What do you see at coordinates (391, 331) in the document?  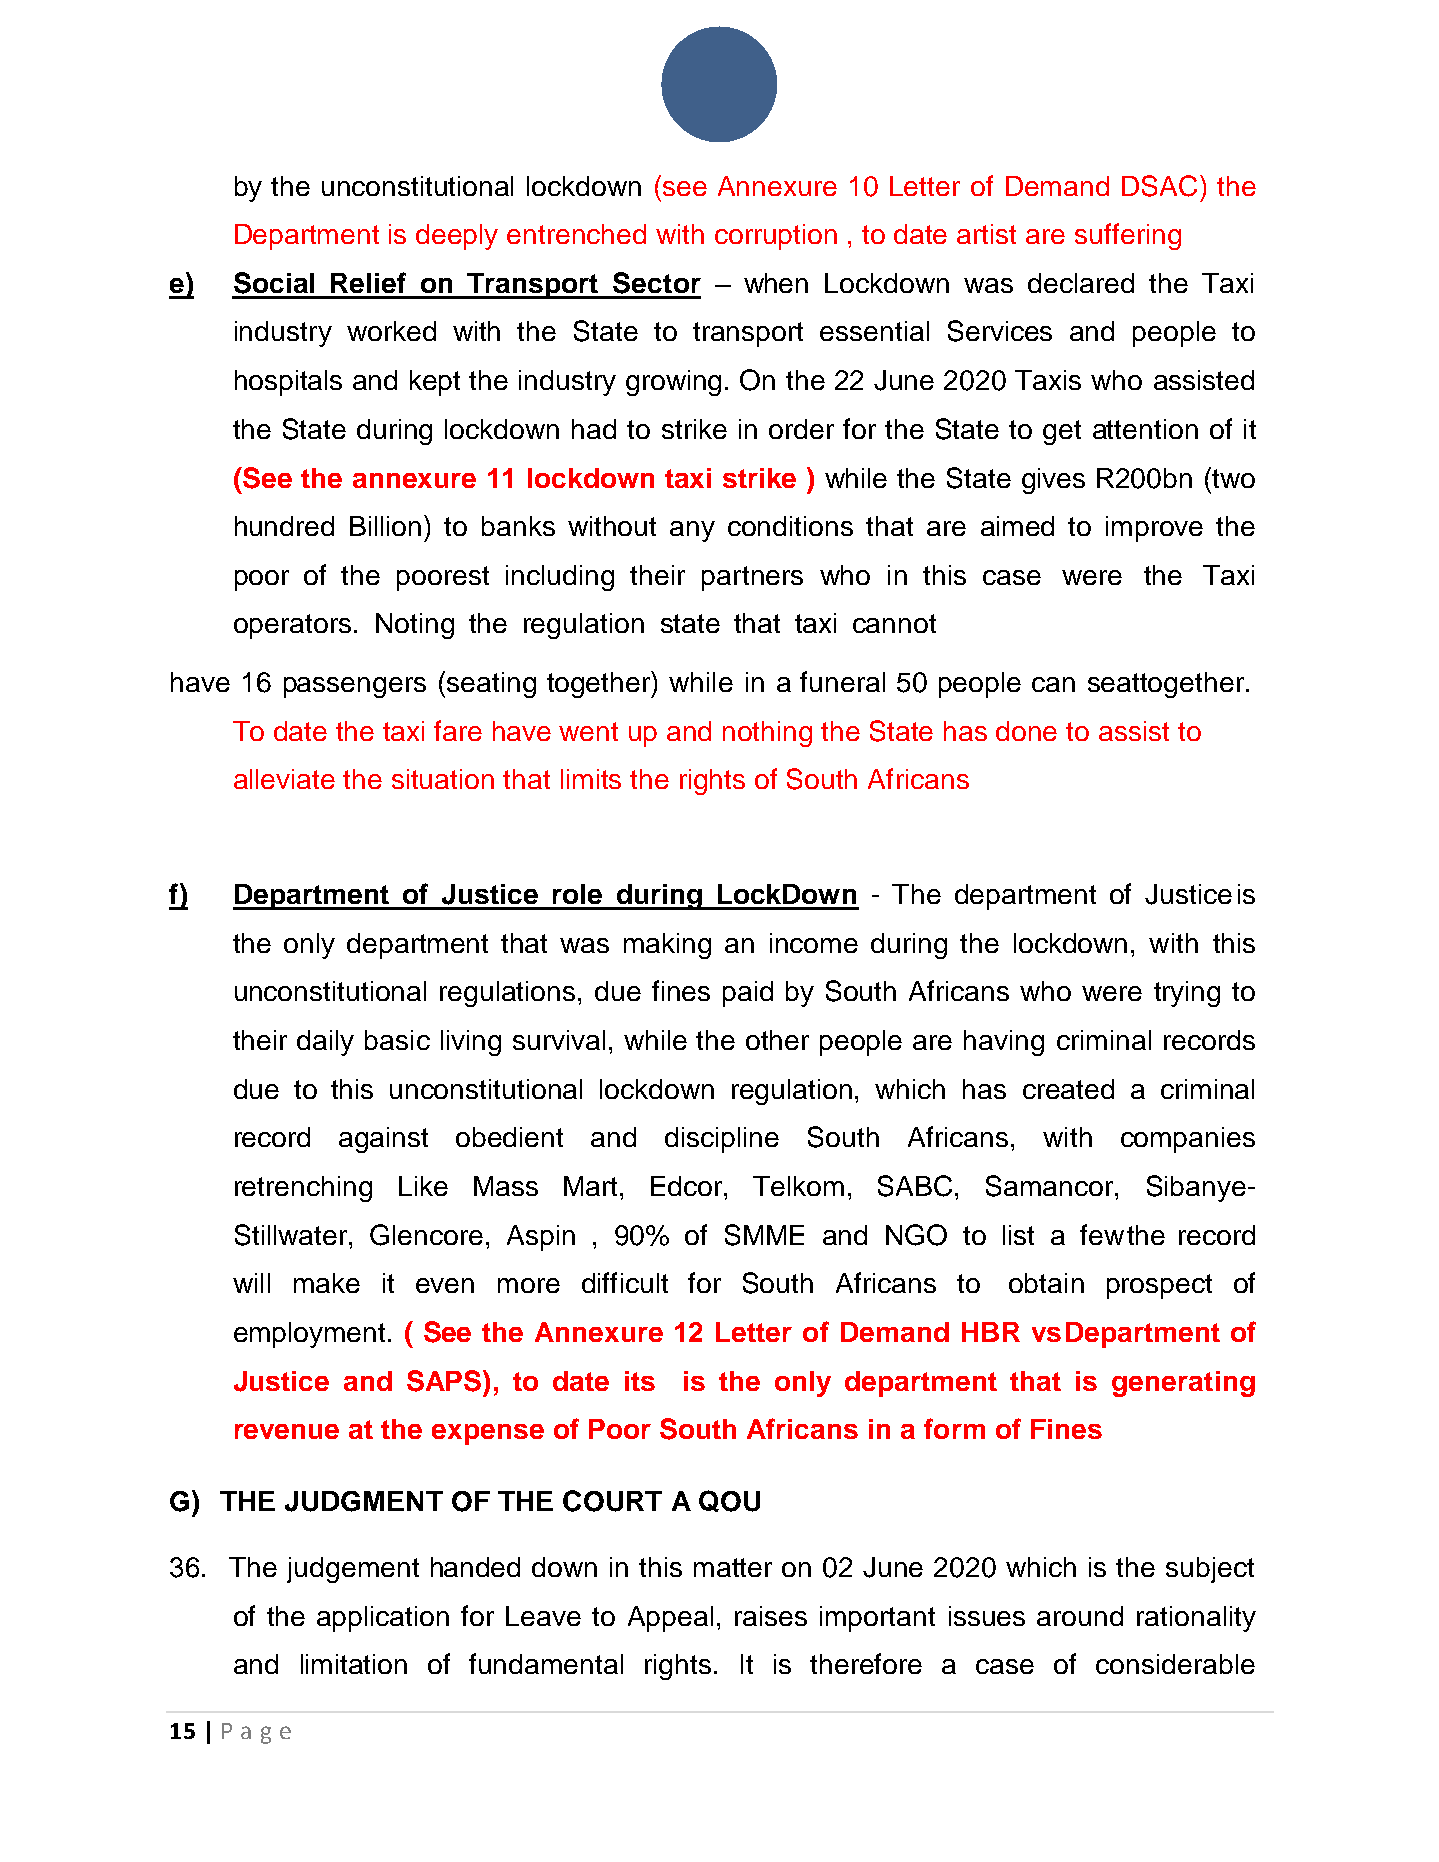 I see `worked` at bounding box center [391, 331].
